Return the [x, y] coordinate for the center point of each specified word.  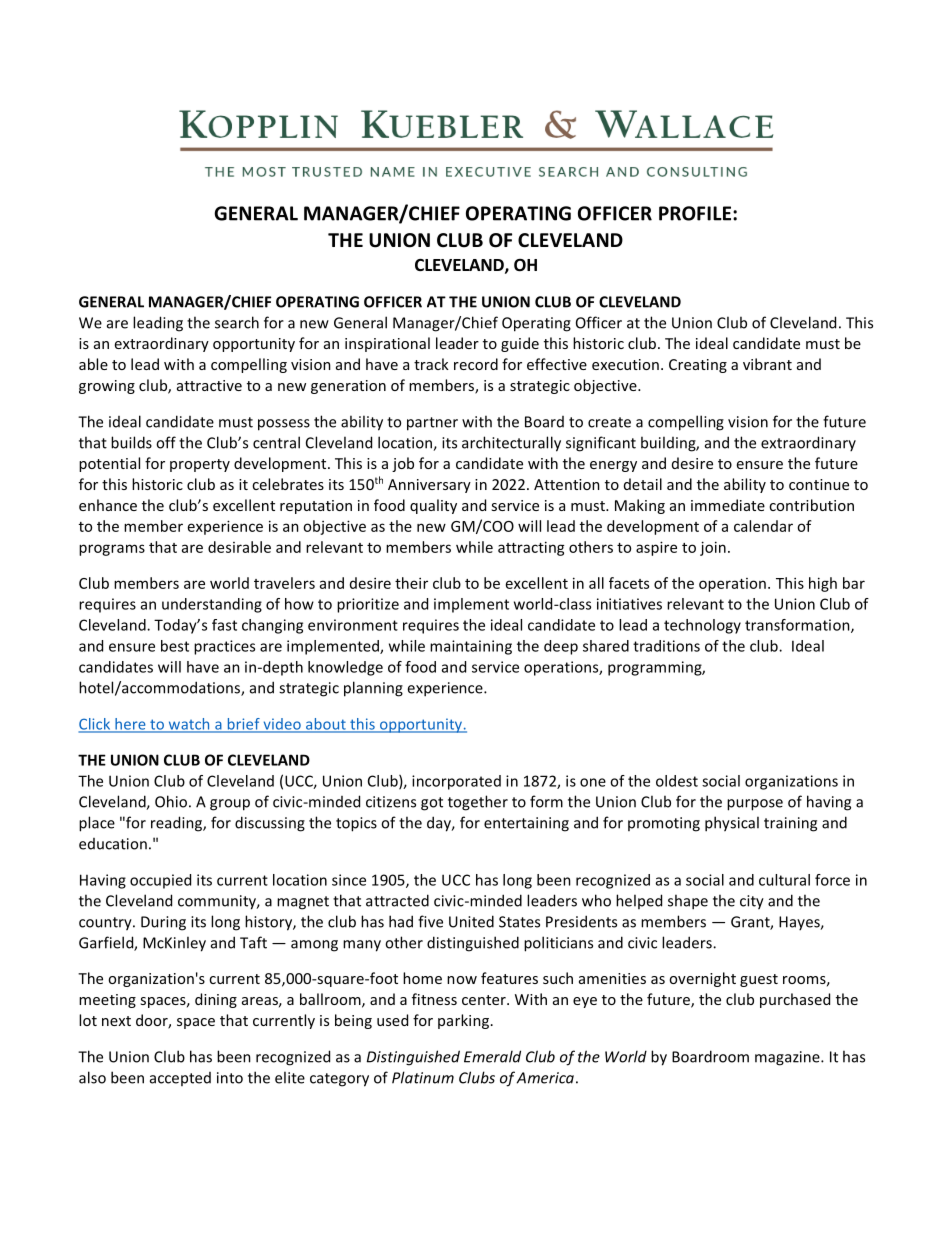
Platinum [423, 1077]
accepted [180, 1079]
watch [189, 725]
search [237, 322]
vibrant [767, 364]
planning [373, 689]
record [476, 364]
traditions [666, 646]
